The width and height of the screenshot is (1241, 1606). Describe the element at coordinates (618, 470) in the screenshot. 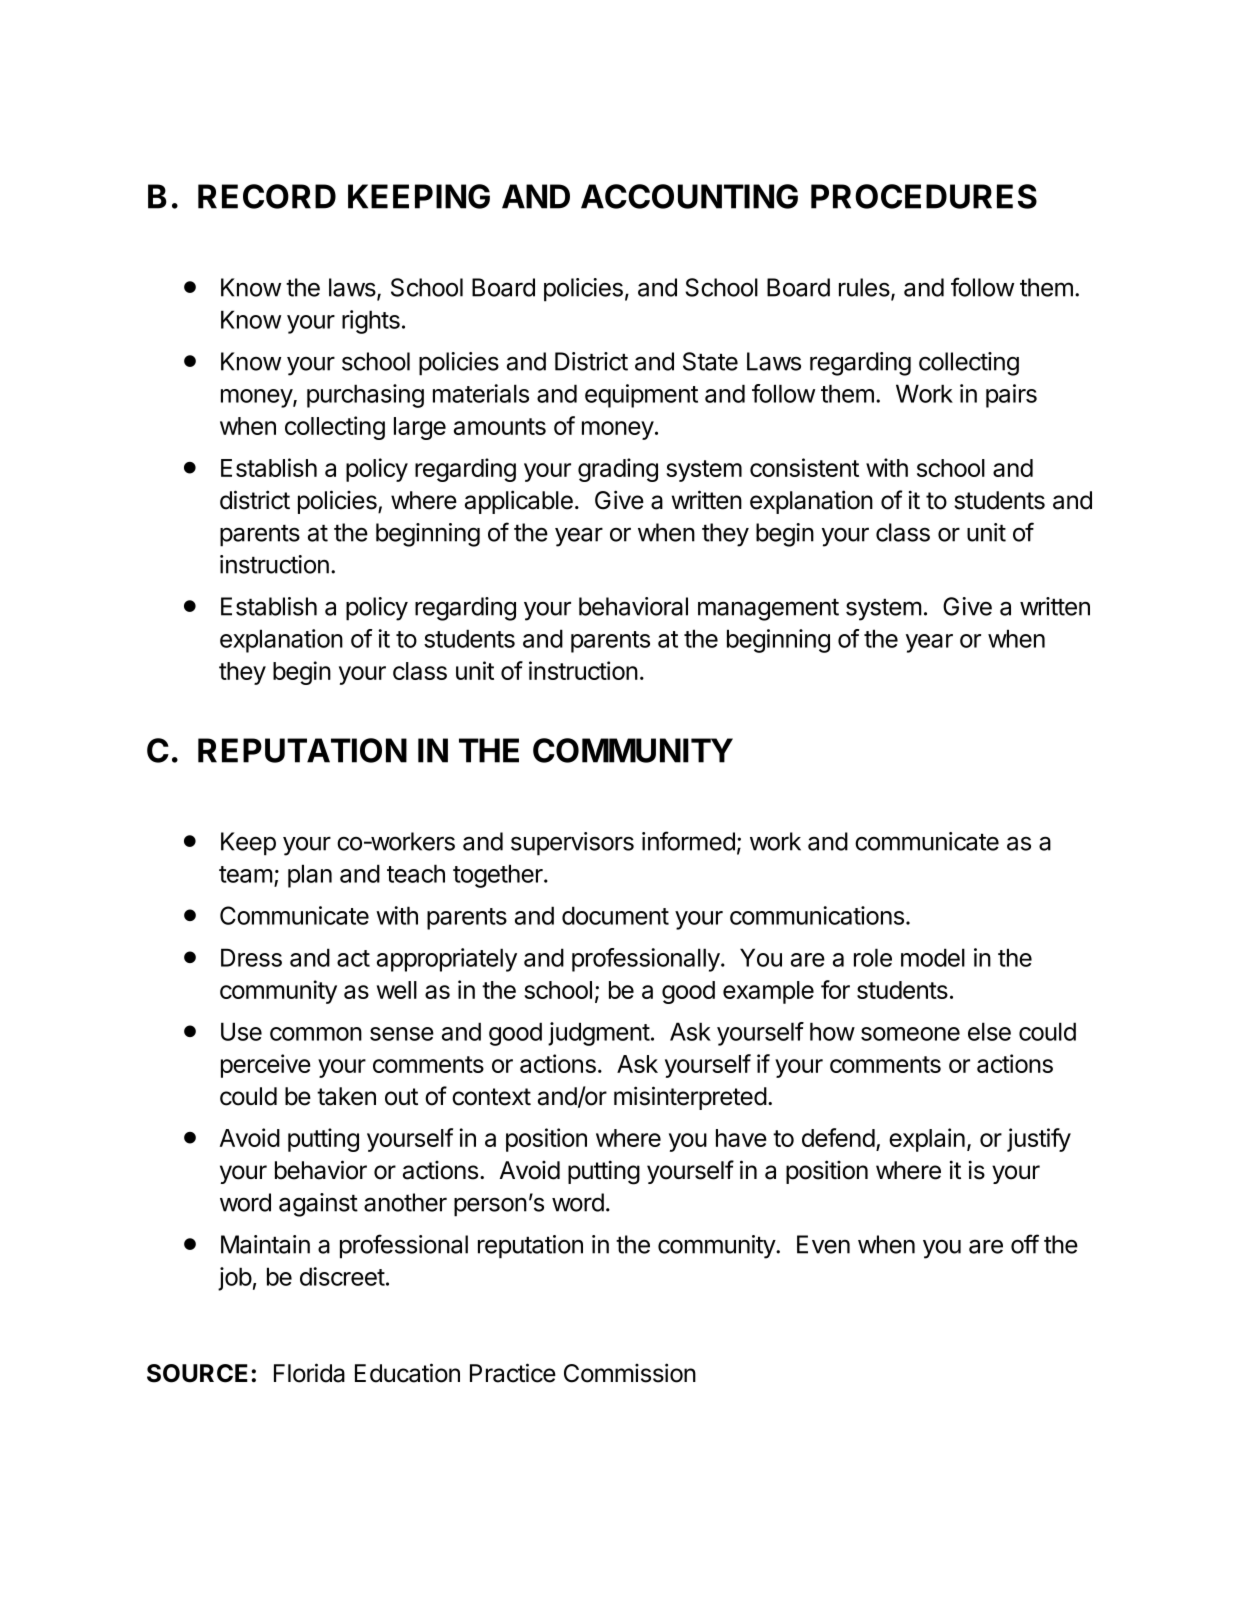

I see `grading` at that location.
